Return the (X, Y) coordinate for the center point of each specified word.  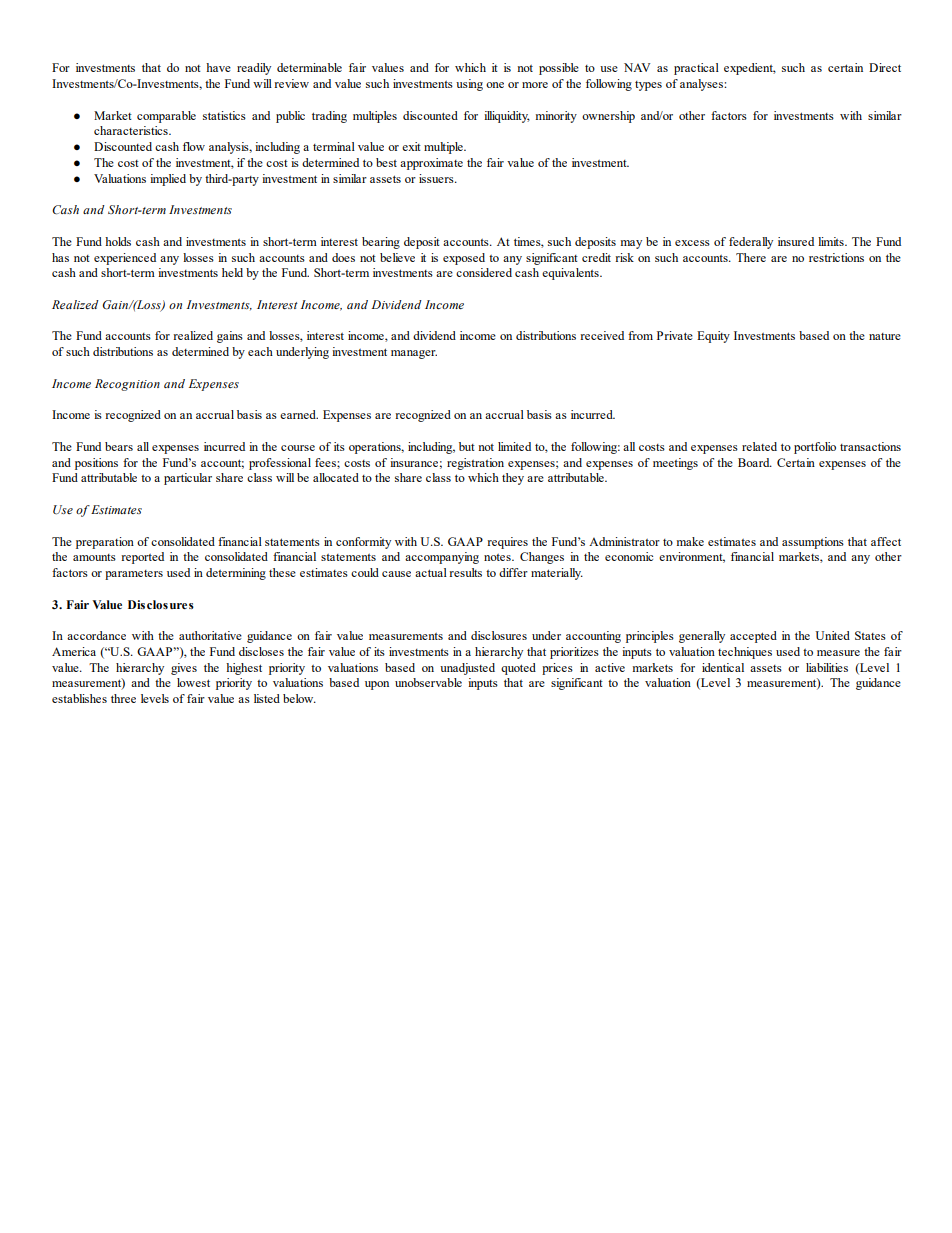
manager (414, 354)
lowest (193, 682)
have (218, 67)
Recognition (127, 385)
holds (118, 241)
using (469, 85)
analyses (702, 85)
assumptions (813, 543)
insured (796, 241)
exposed (464, 259)
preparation (105, 543)
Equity (713, 337)
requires (507, 543)
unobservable (428, 682)
